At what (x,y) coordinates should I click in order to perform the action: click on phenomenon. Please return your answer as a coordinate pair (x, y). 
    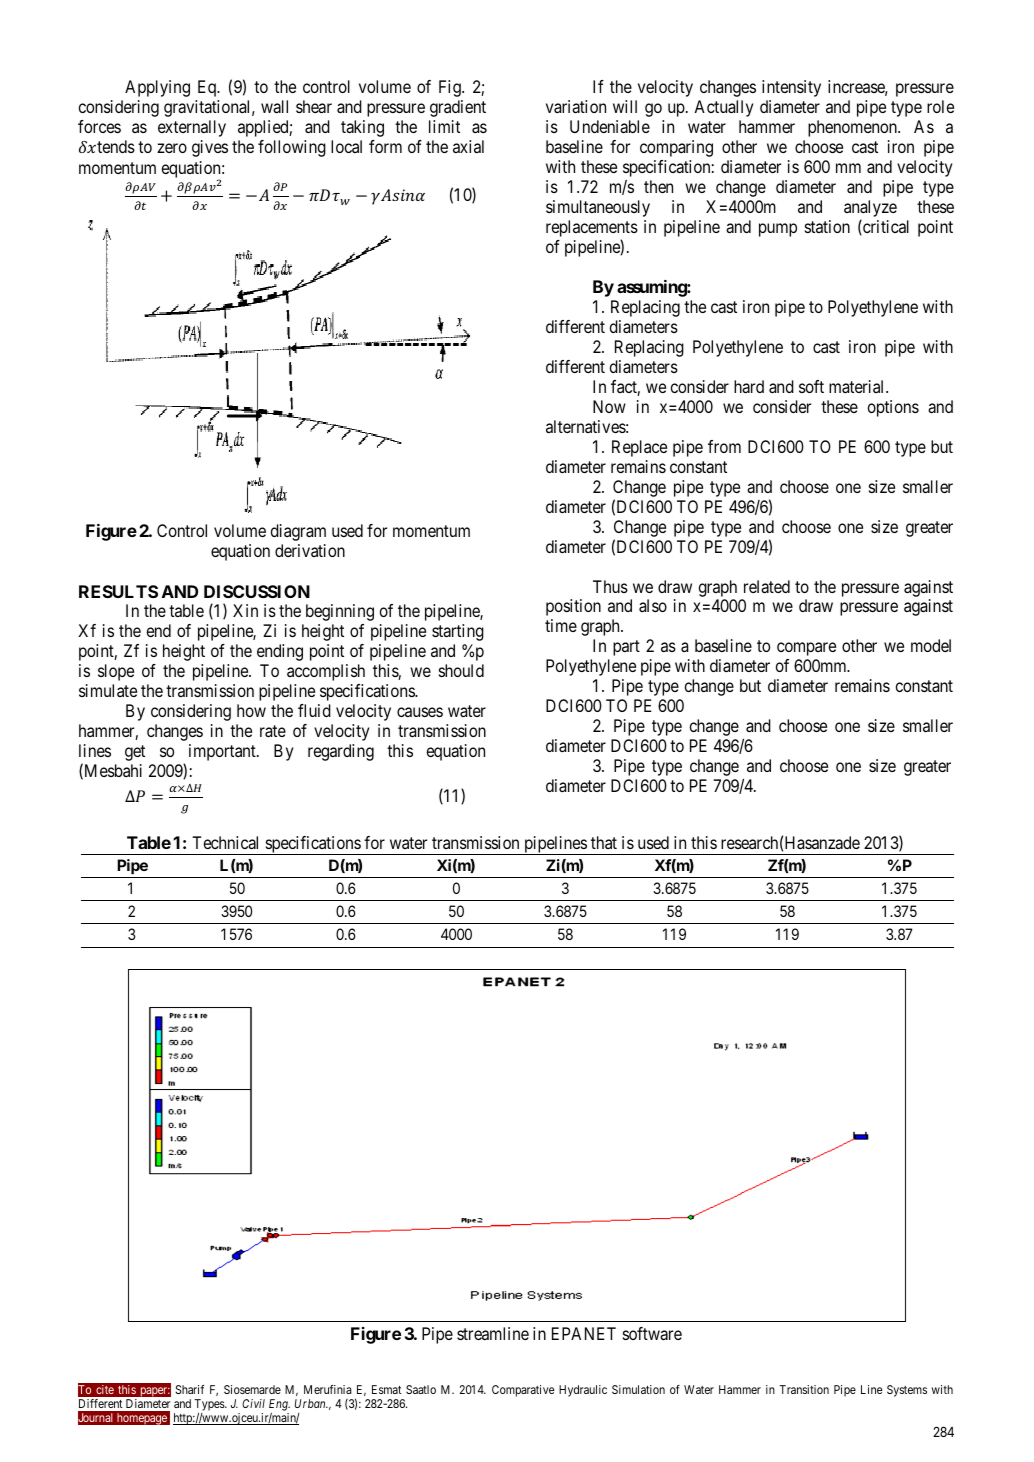
    Looking at the image, I should click on (853, 128).
